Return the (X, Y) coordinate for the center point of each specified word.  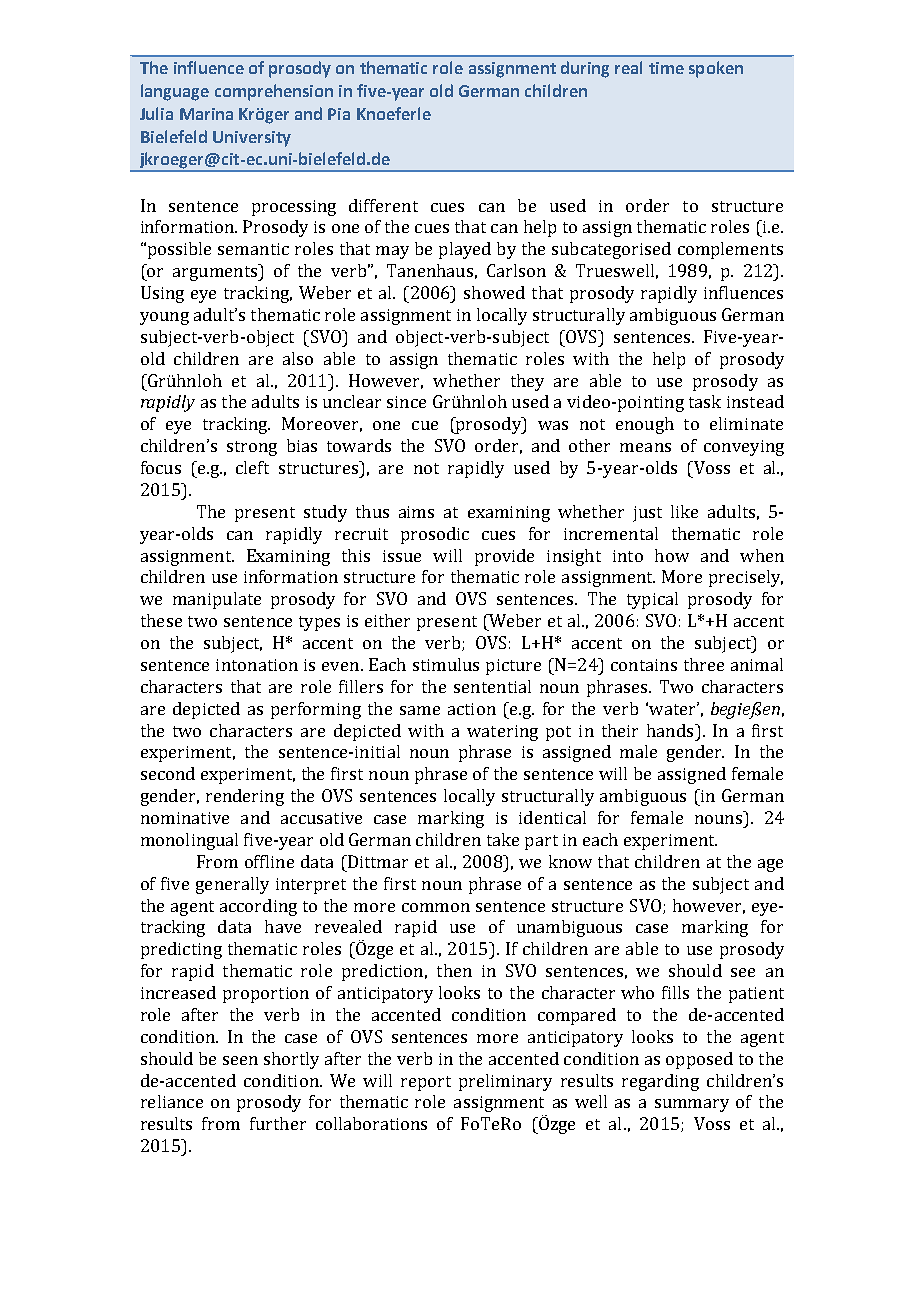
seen (240, 1060)
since (406, 402)
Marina (206, 114)
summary (692, 1105)
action (472, 709)
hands (671, 730)
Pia (339, 114)
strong (252, 448)
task (705, 401)
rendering (245, 797)
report (426, 1083)
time (666, 68)
